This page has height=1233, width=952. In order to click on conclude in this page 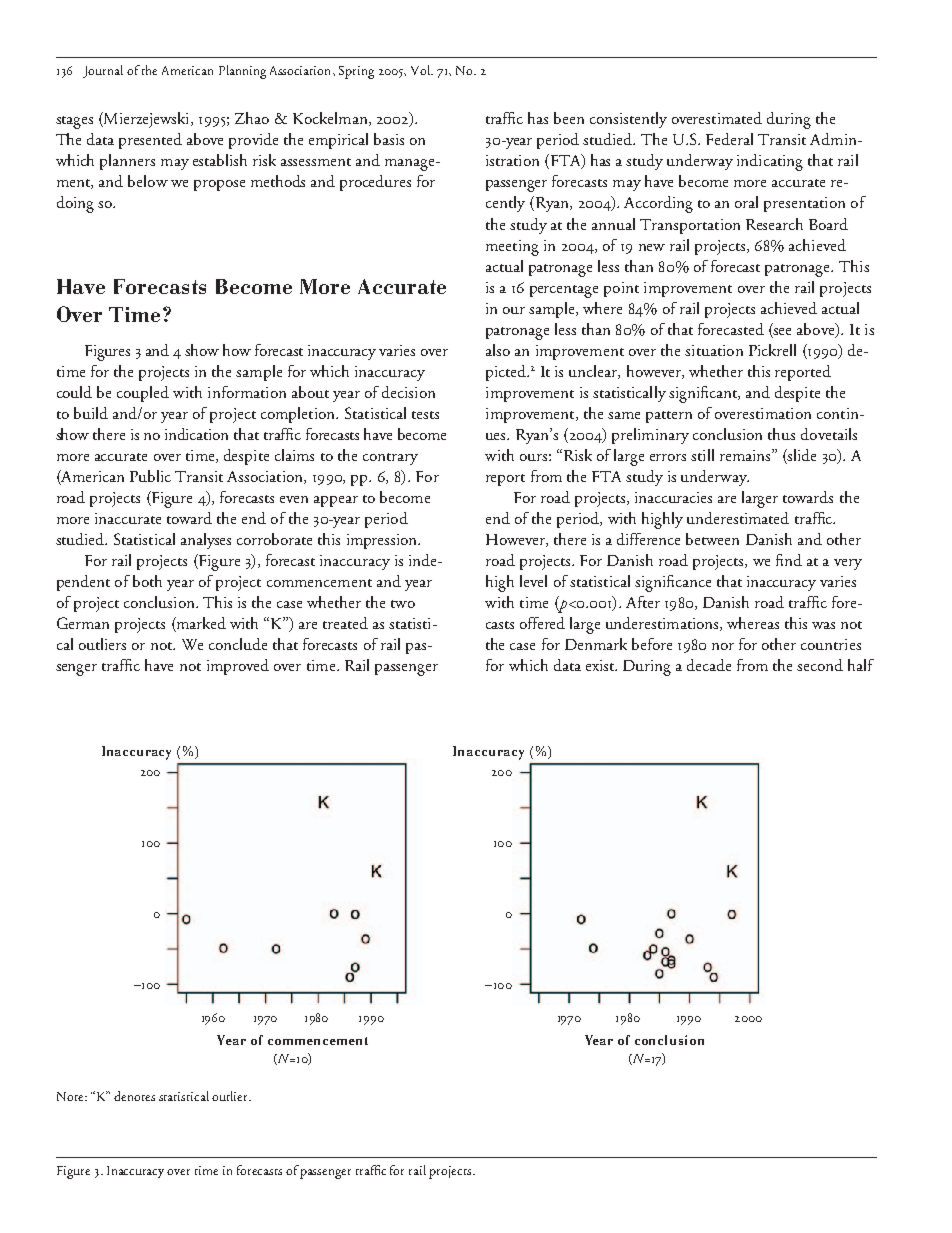, I will do `click(238, 644)`.
